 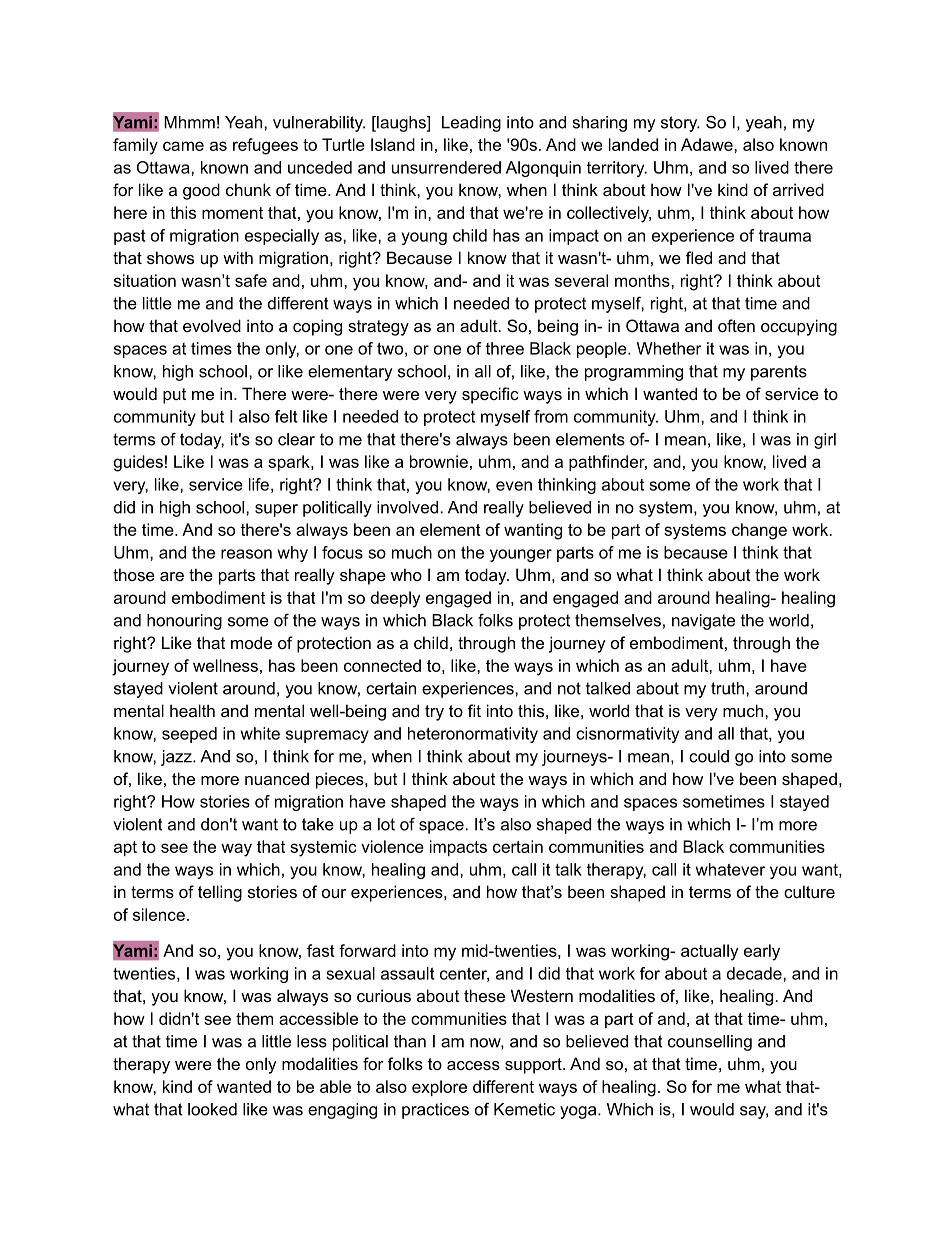 I want to click on counselling, so click(x=710, y=1043).
